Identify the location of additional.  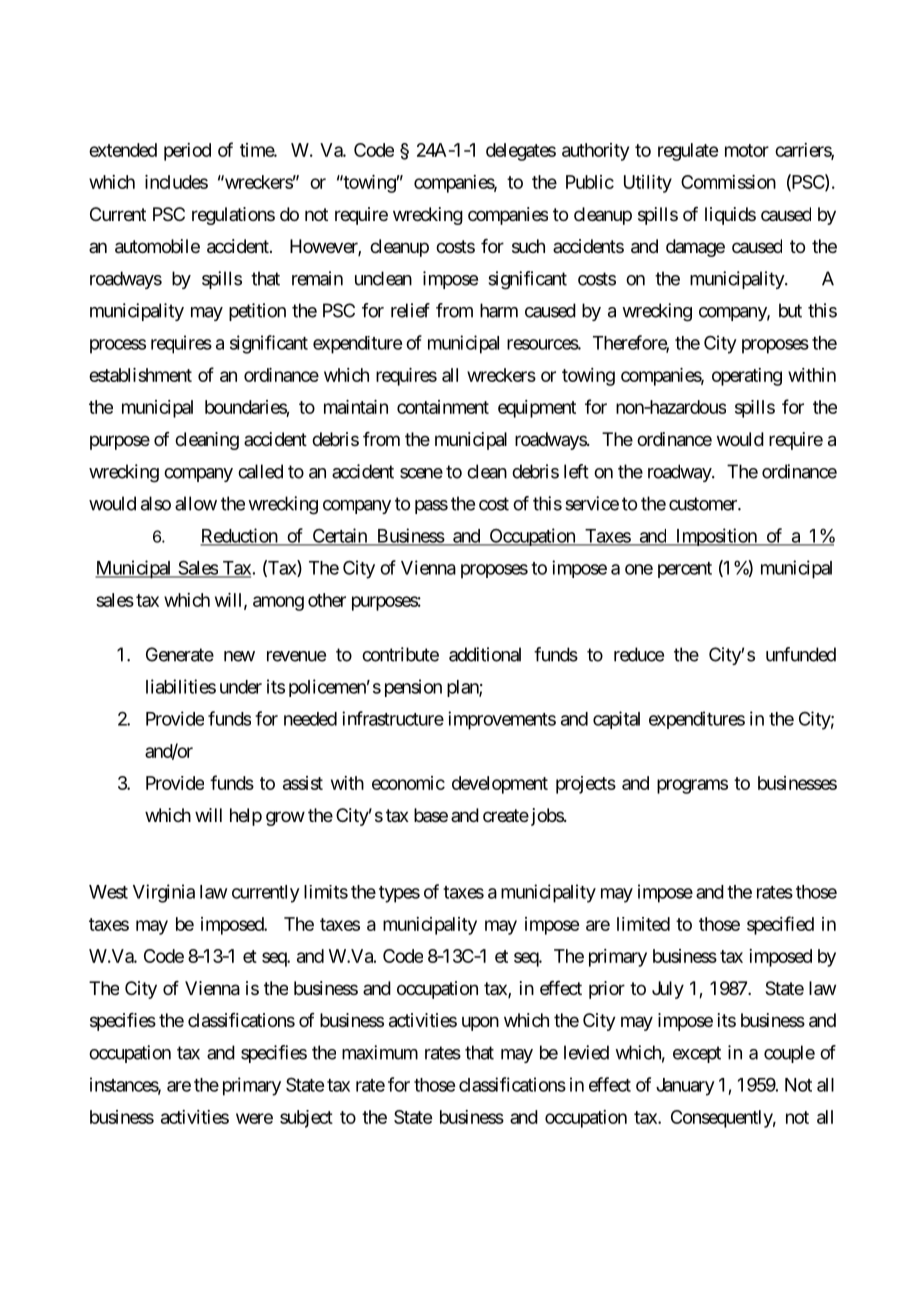
(485, 654).
